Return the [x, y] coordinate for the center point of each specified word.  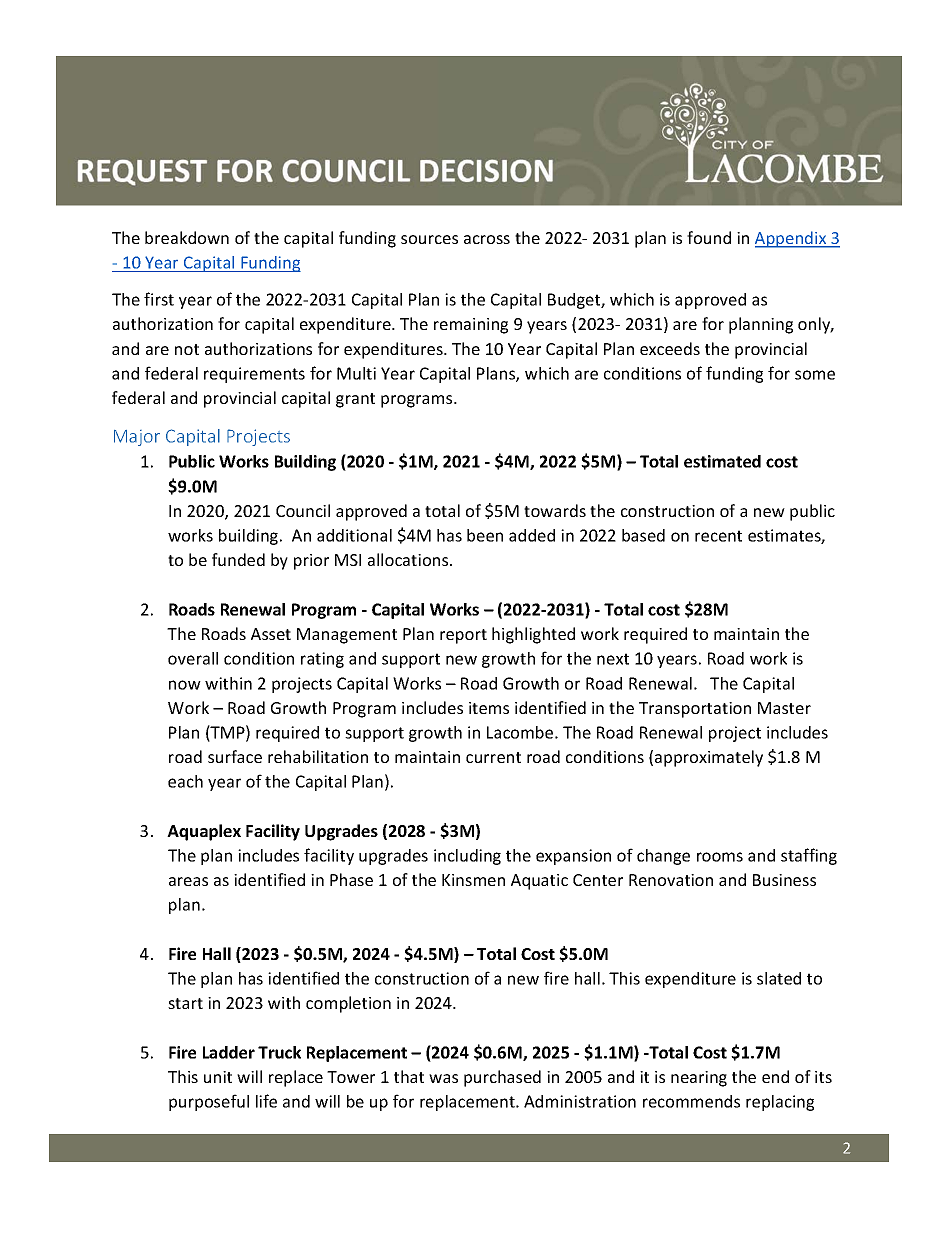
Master [784, 708]
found [709, 237]
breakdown [187, 237]
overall [193, 658]
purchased [502, 1078]
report [463, 636]
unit [218, 1077]
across [487, 239]
